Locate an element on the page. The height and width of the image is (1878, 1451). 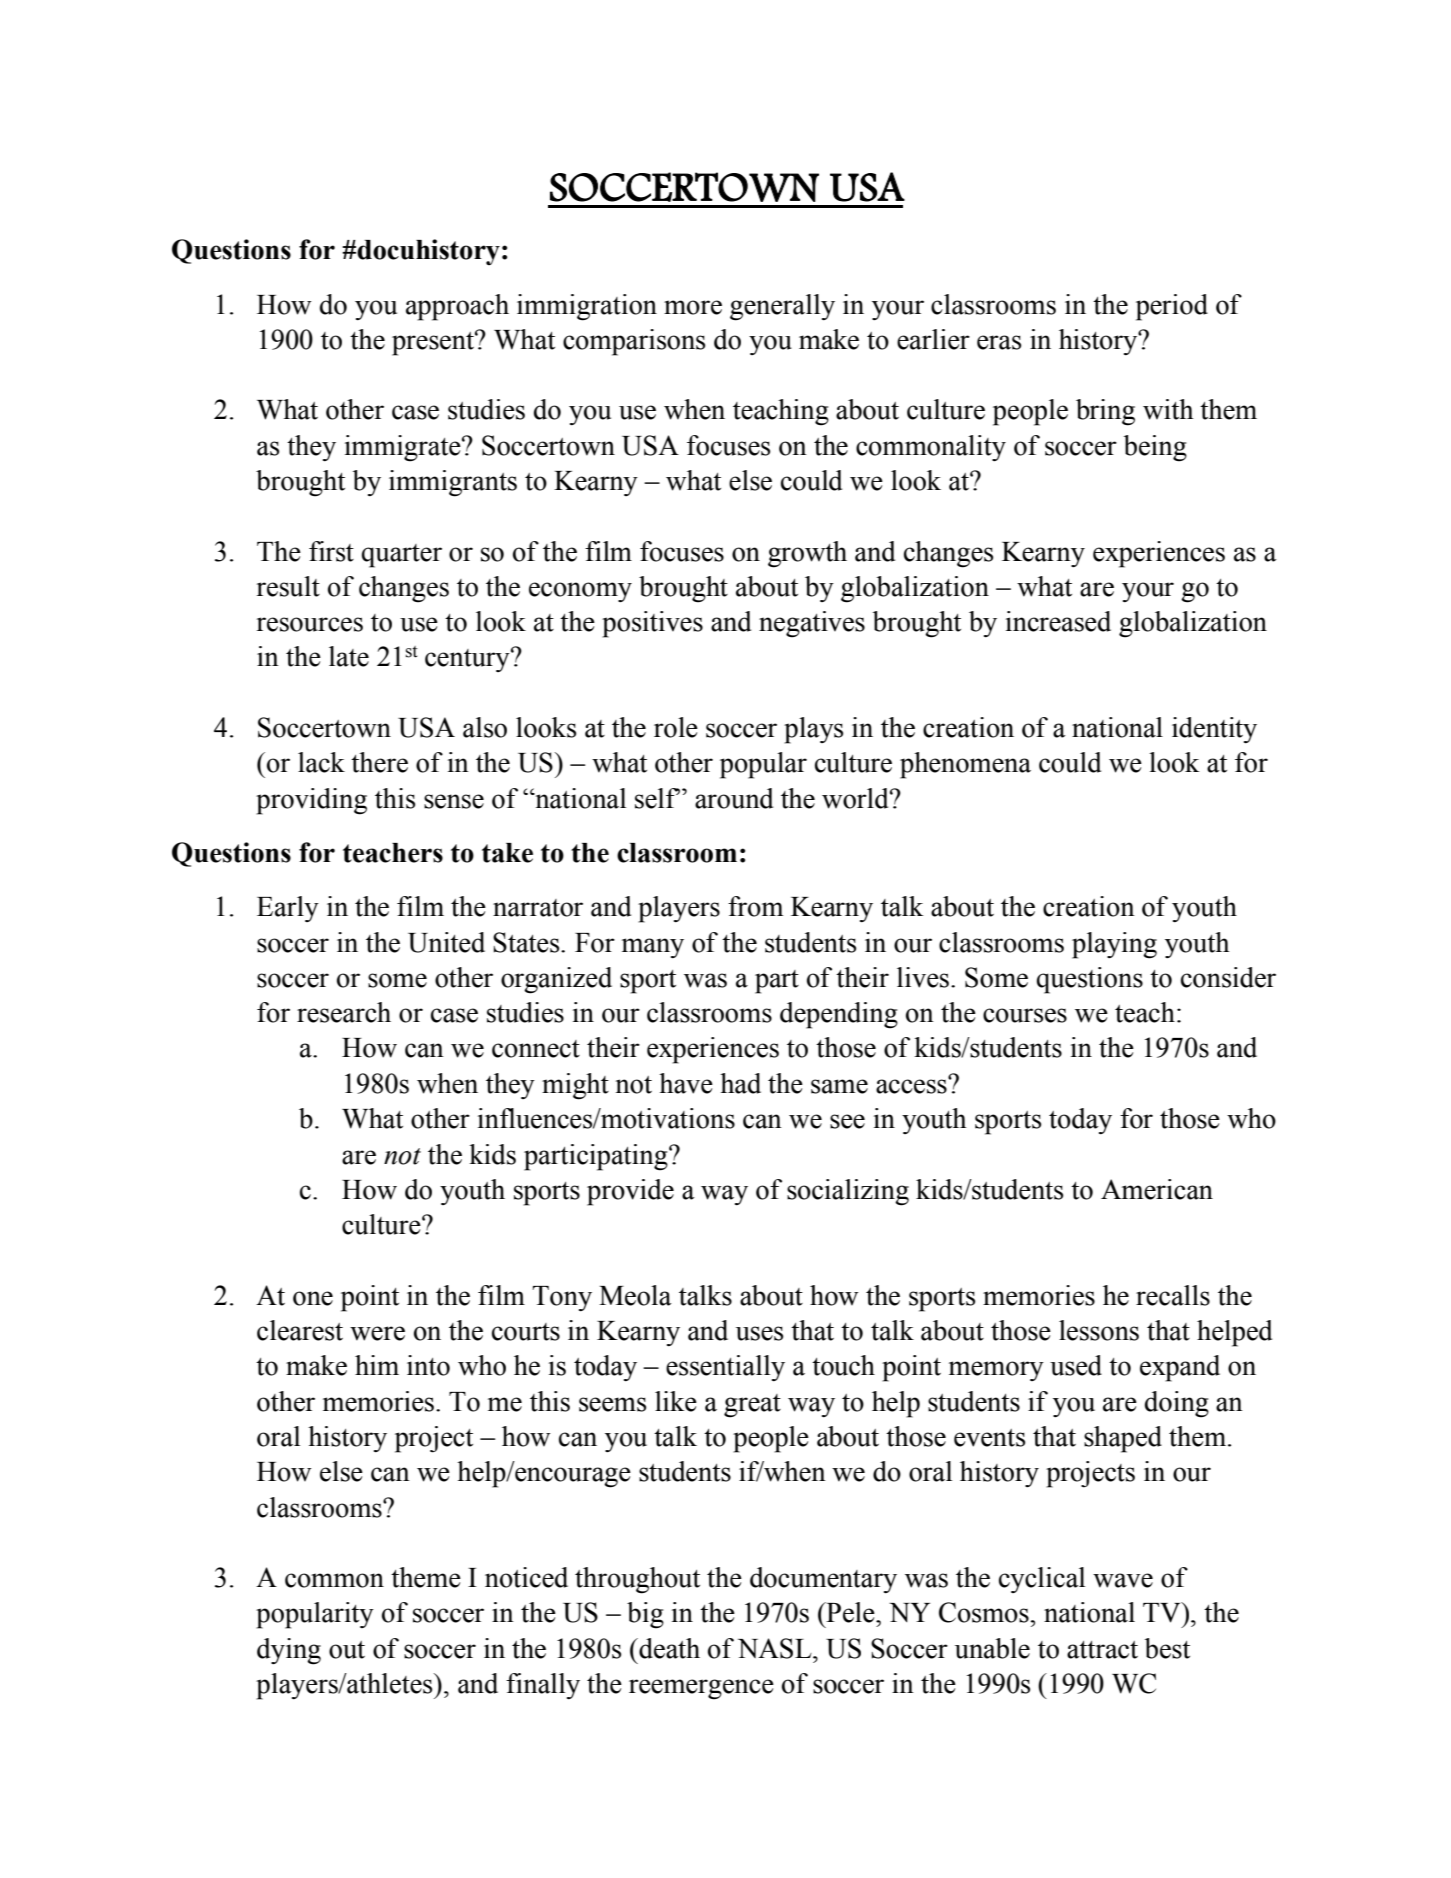
negatives is located at coordinates (812, 624).
